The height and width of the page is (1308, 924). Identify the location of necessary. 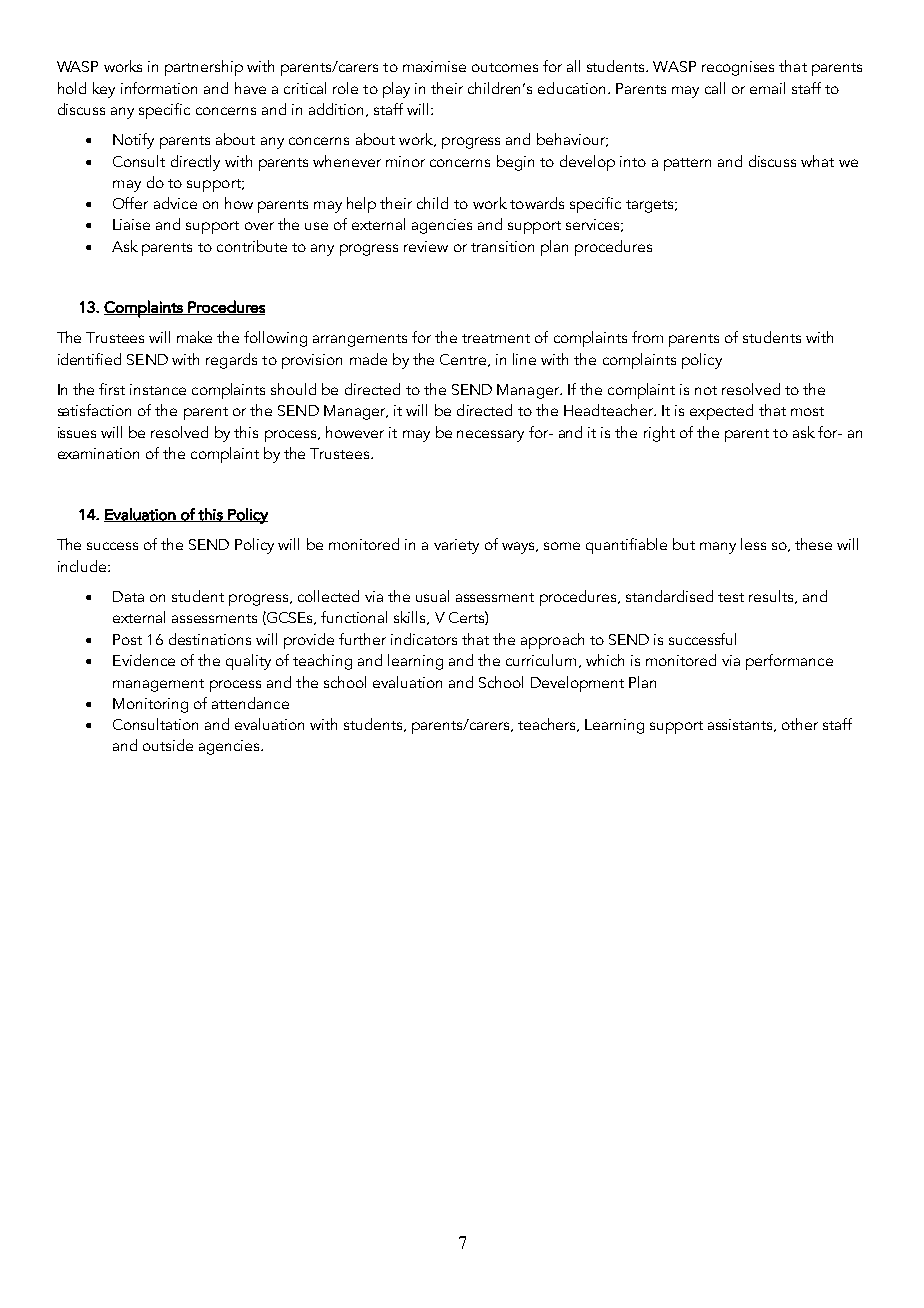
(490, 436).
